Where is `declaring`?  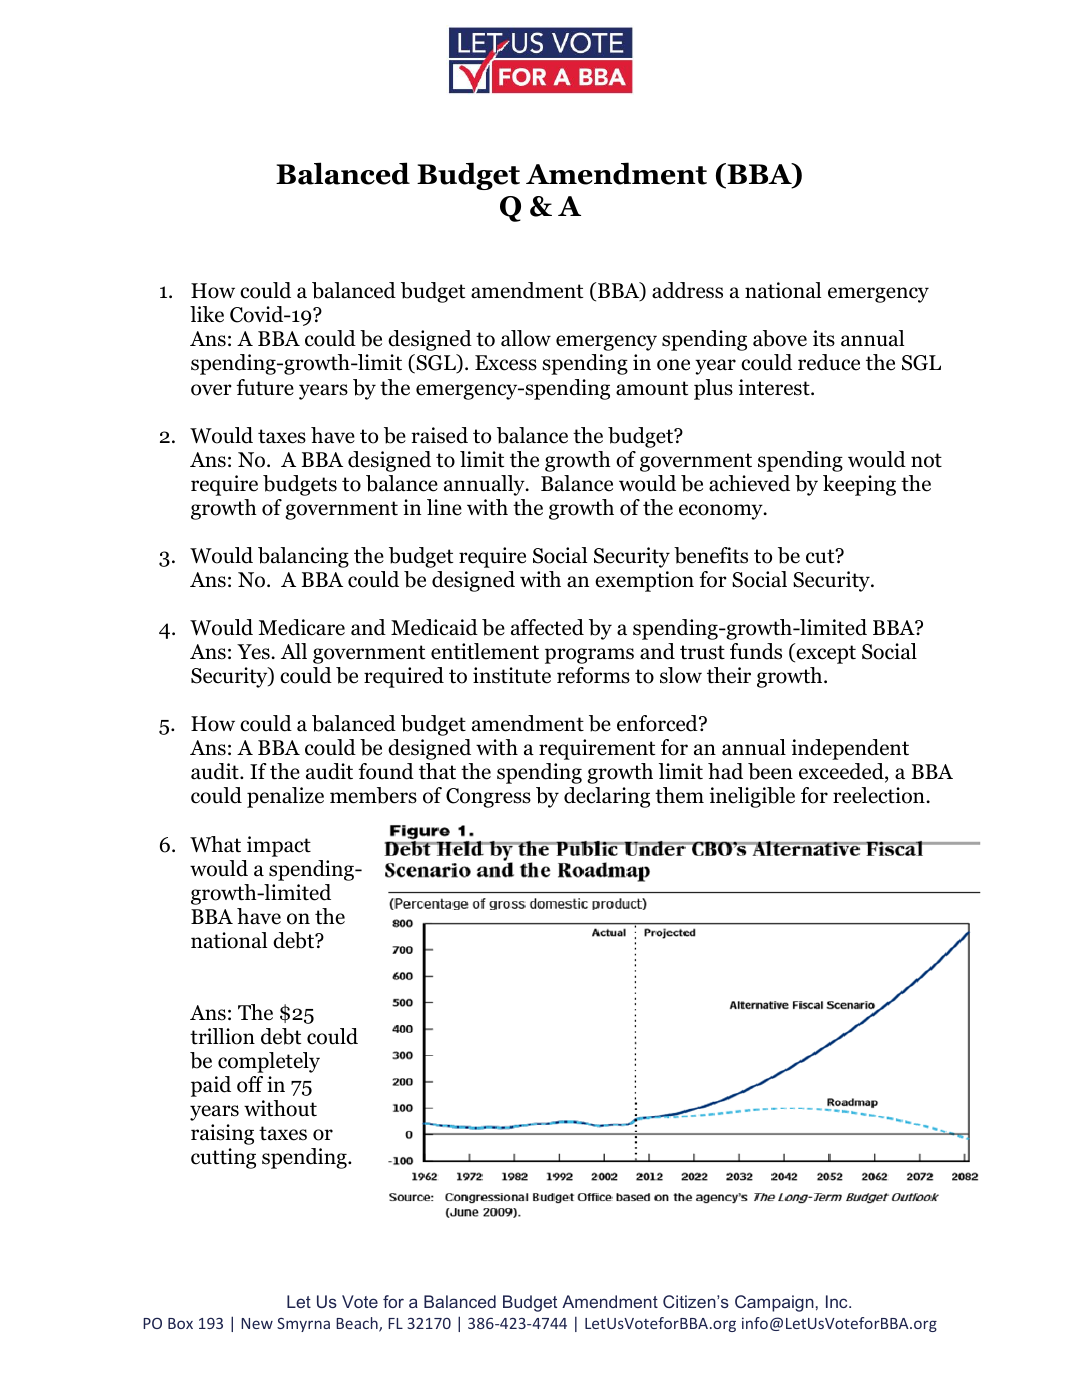
declaring is located at coordinates (607, 797).
